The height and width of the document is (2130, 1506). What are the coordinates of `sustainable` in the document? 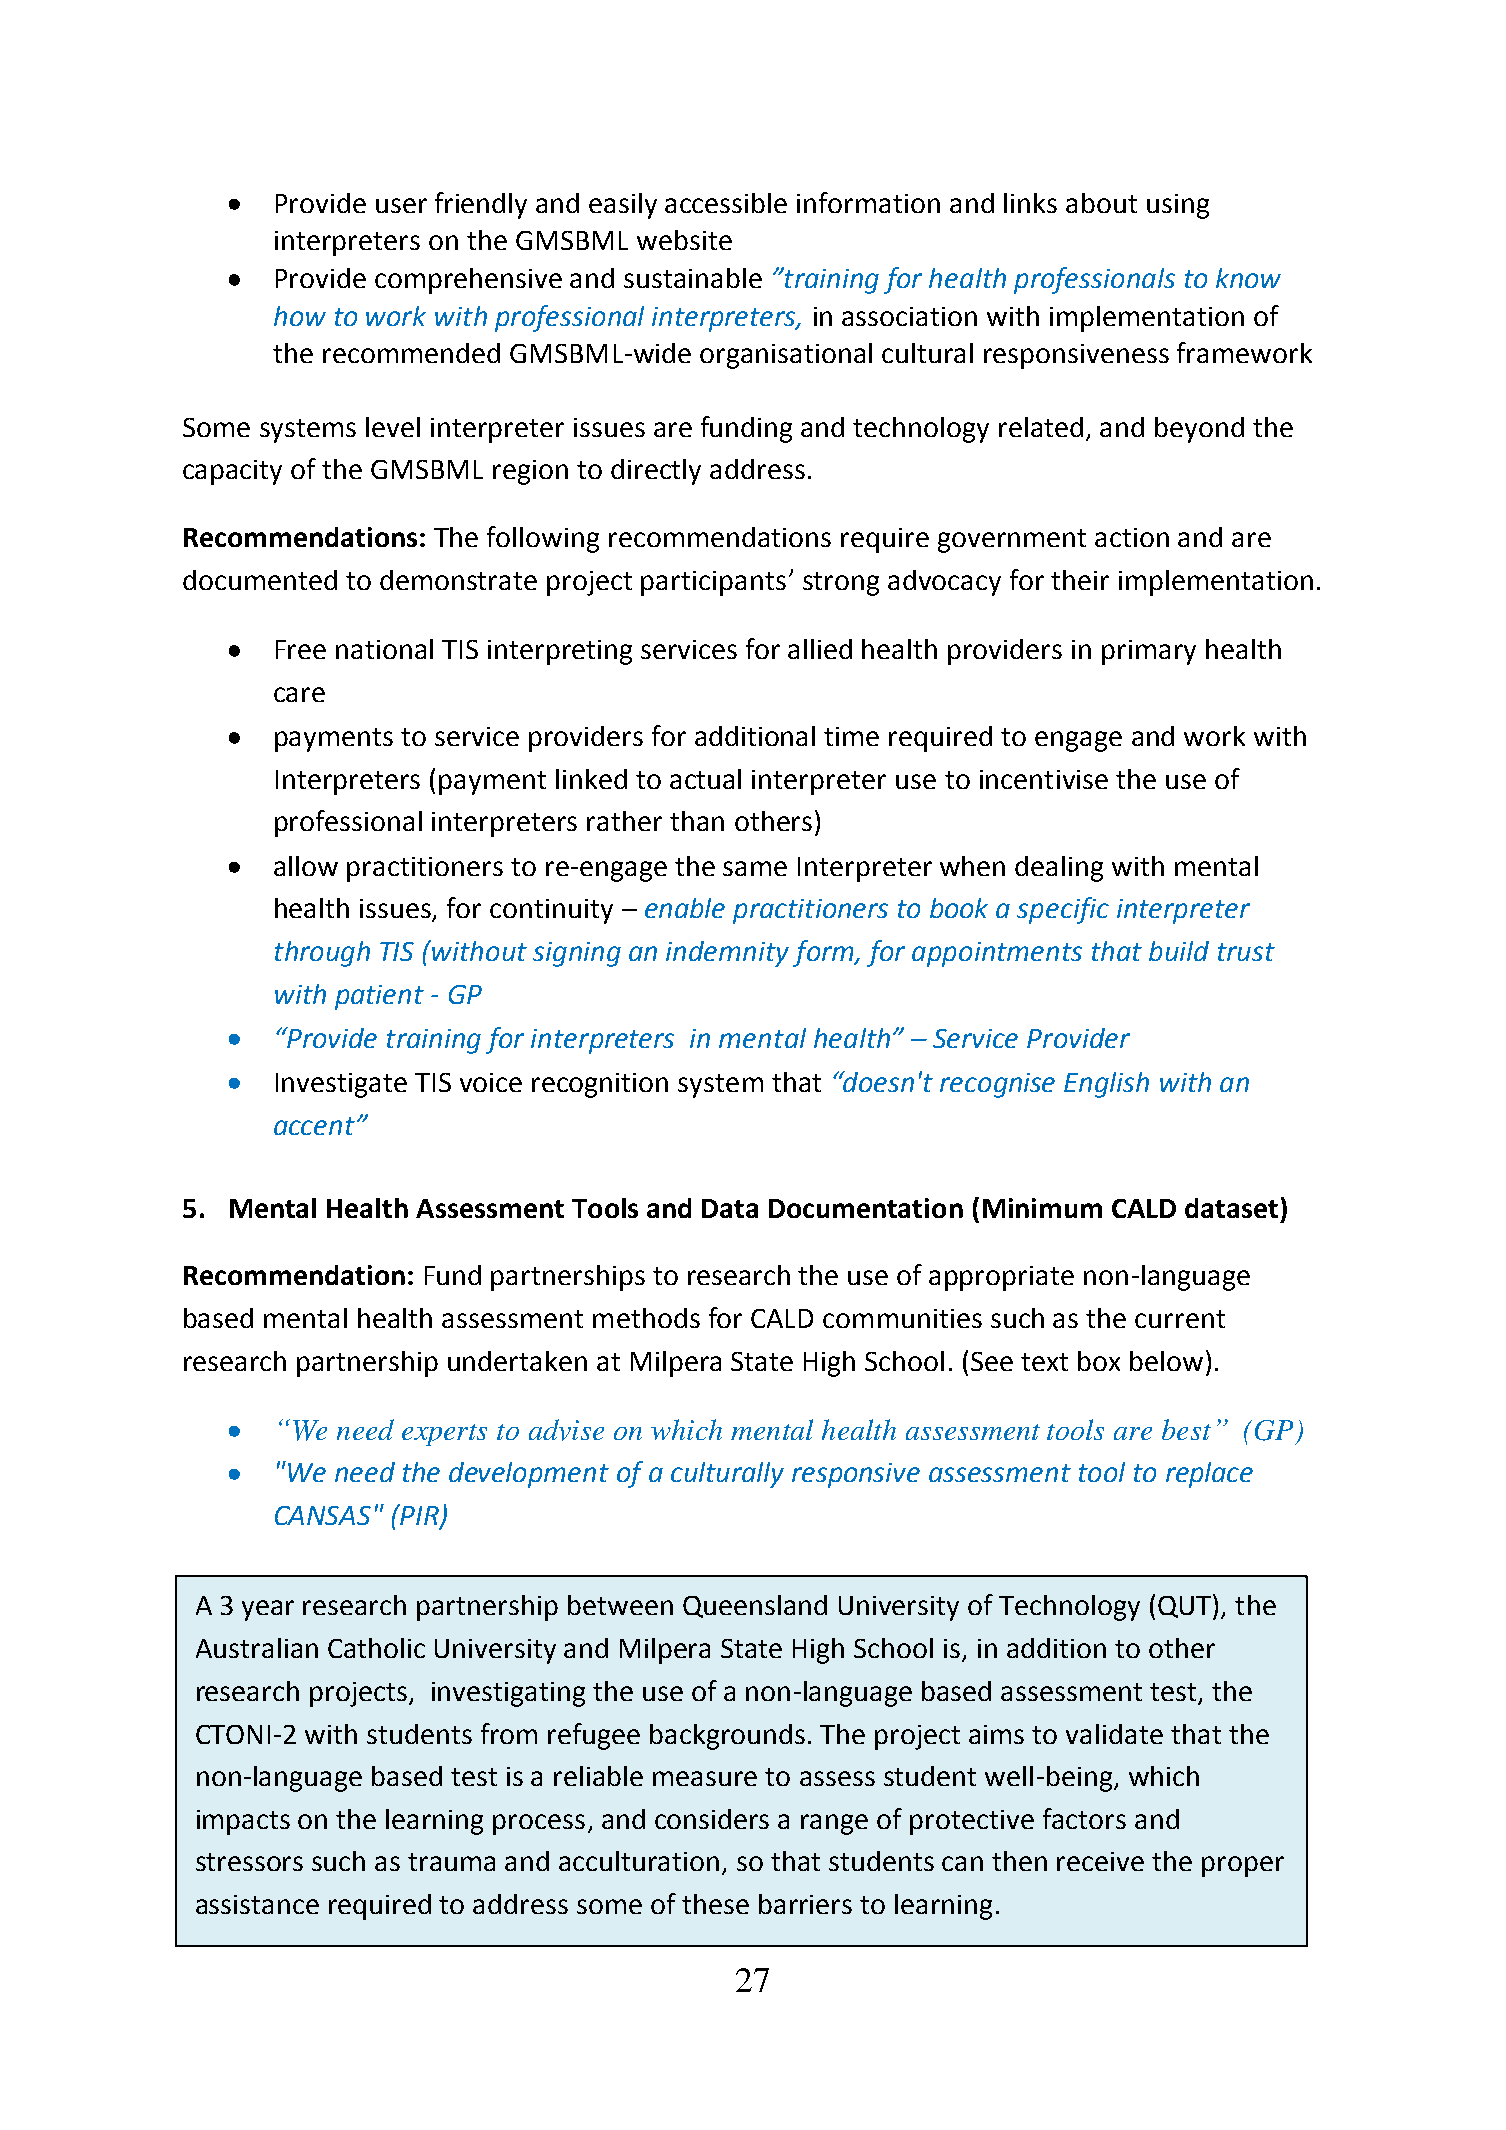 It's located at (693, 278).
